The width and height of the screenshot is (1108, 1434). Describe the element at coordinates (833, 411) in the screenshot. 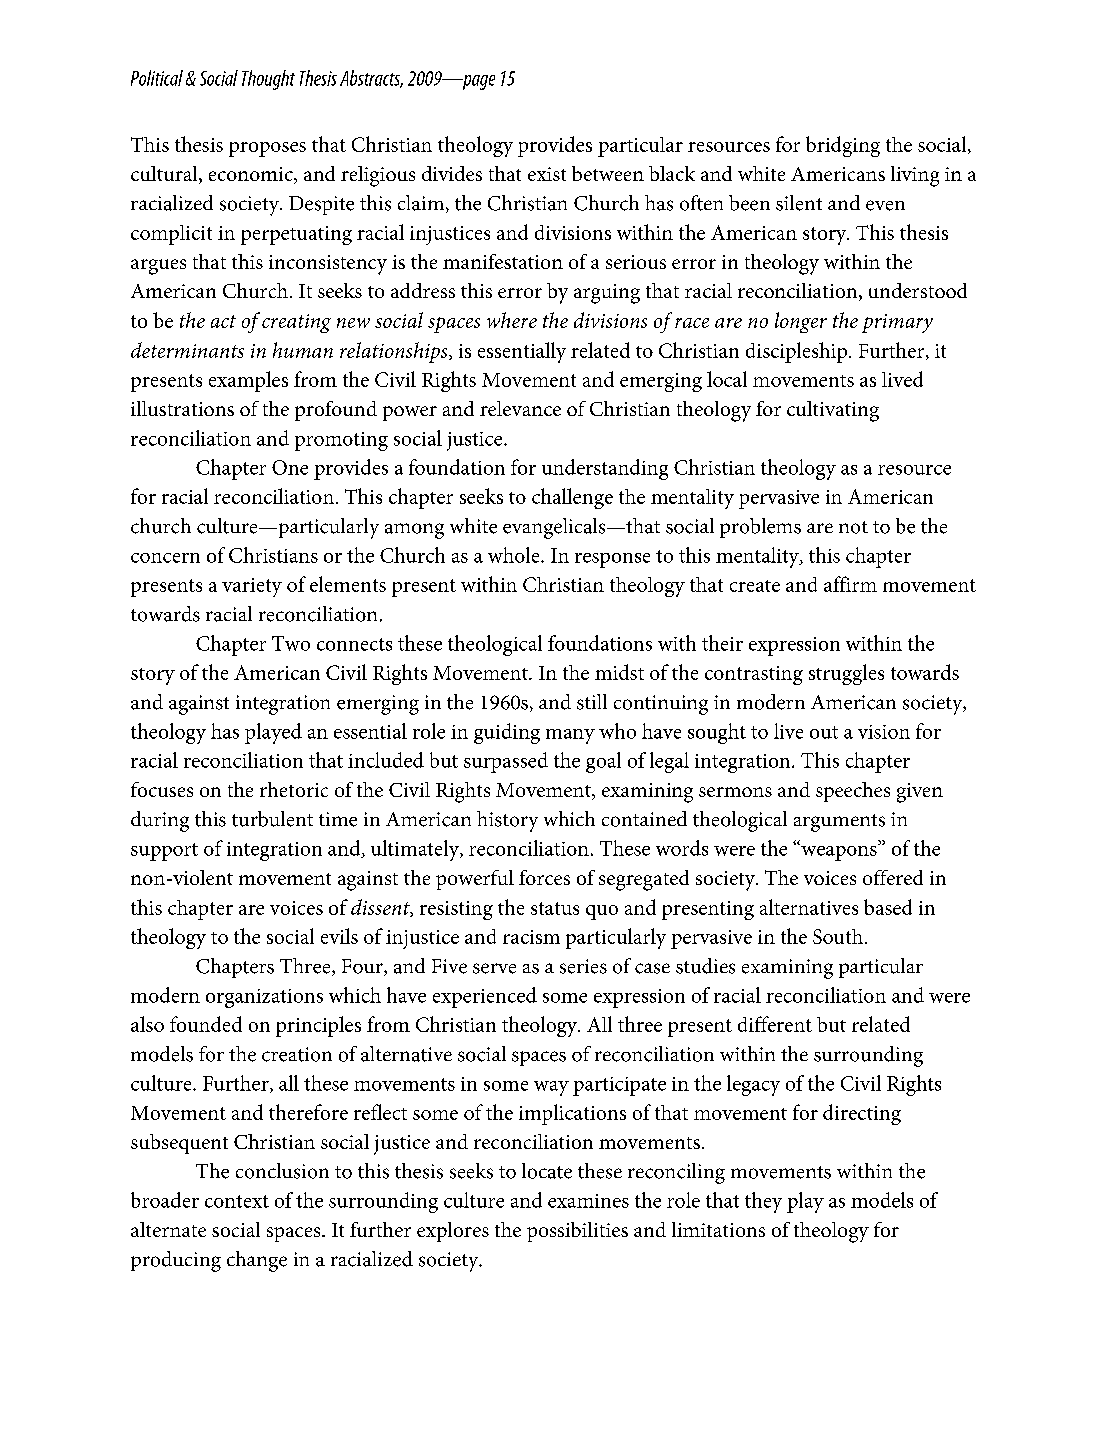

I see `cultivating` at that location.
